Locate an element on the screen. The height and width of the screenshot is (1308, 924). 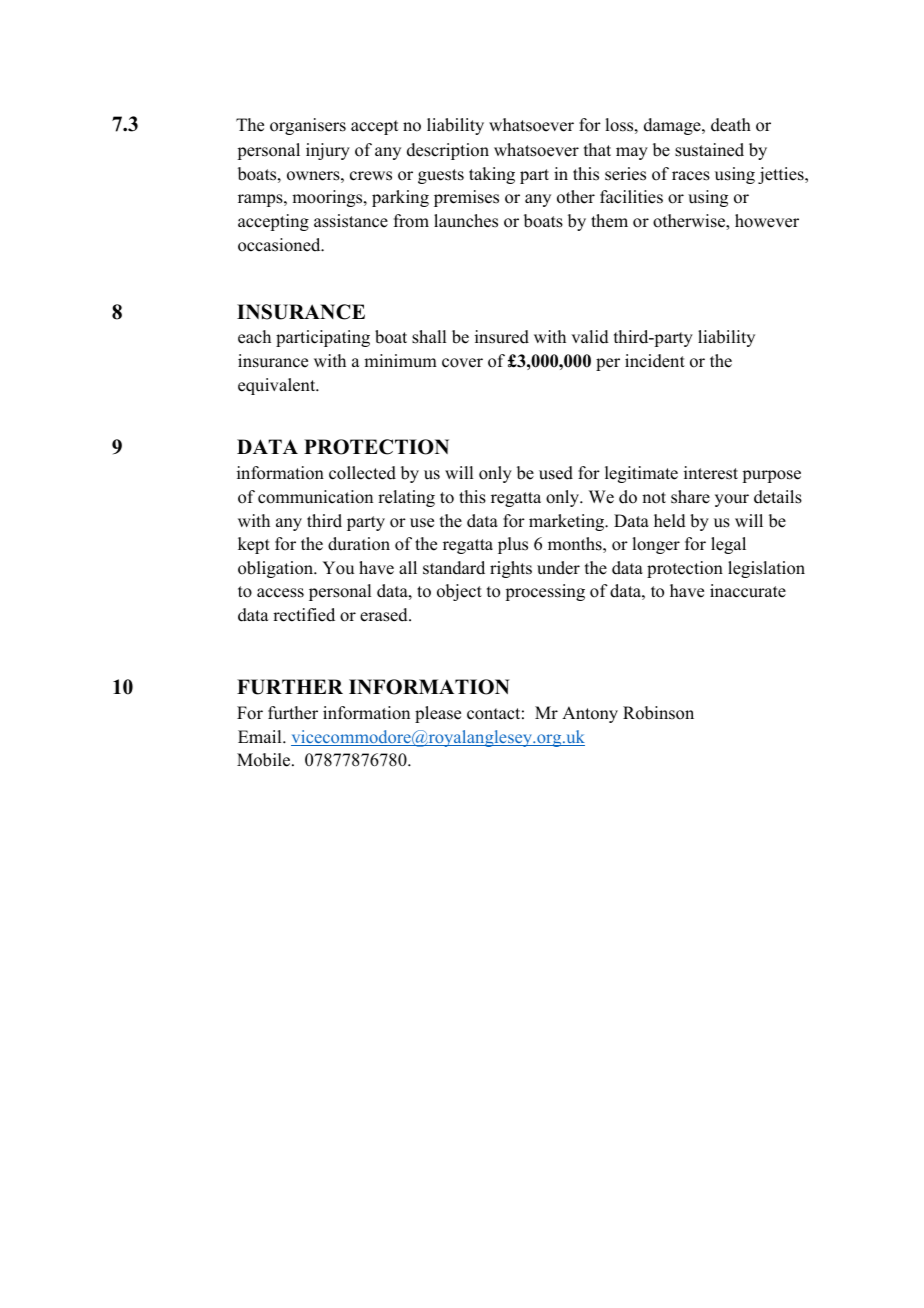
duration is located at coordinates (359, 544).
